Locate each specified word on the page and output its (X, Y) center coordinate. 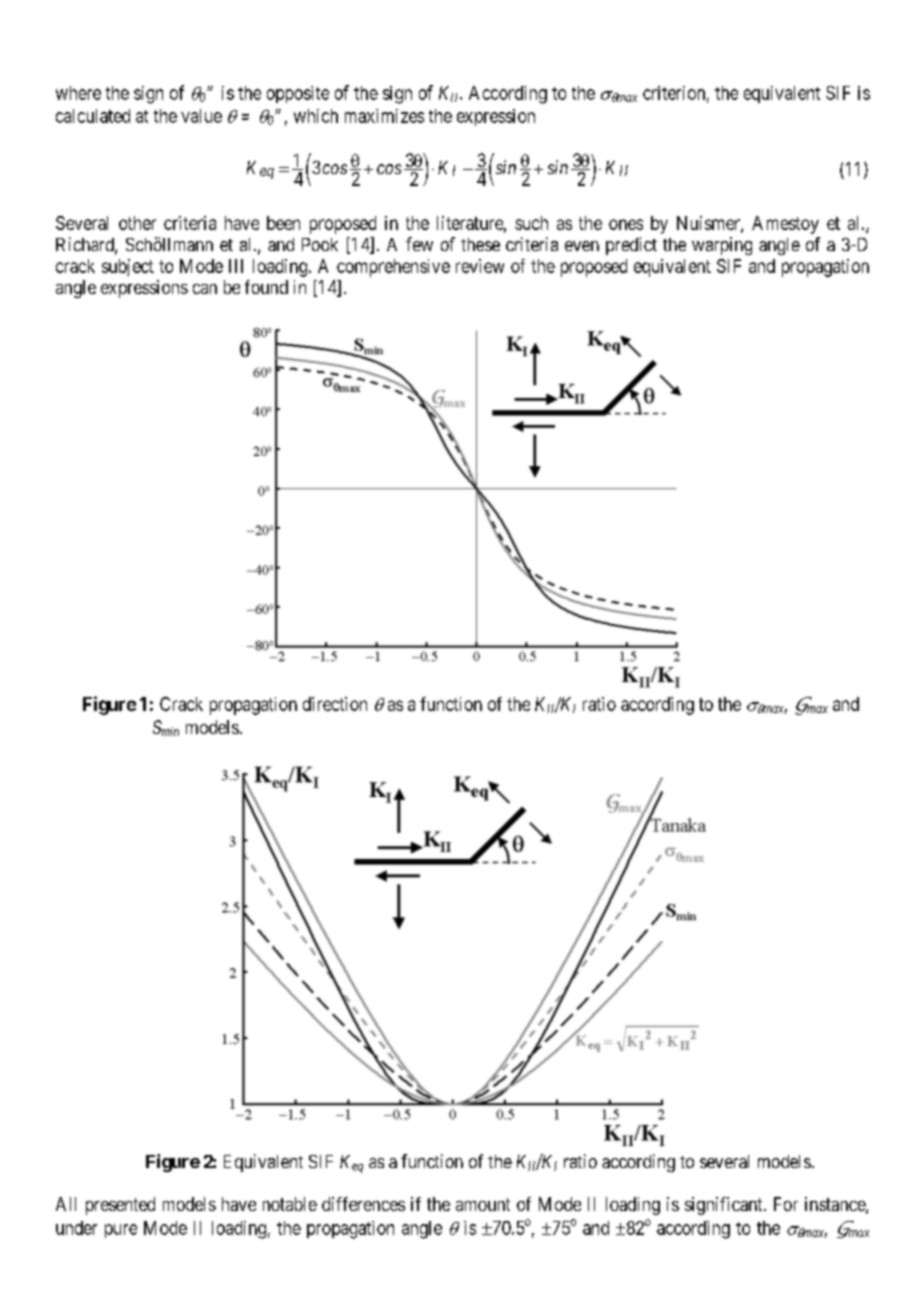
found (266, 287)
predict (631, 246)
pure (121, 1231)
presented (120, 1206)
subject (128, 267)
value (201, 116)
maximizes (384, 116)
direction (335, 704)
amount (483, 1204)
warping (722, 246)
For (786, 1204)
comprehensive (393, 268)
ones (626, 224)
